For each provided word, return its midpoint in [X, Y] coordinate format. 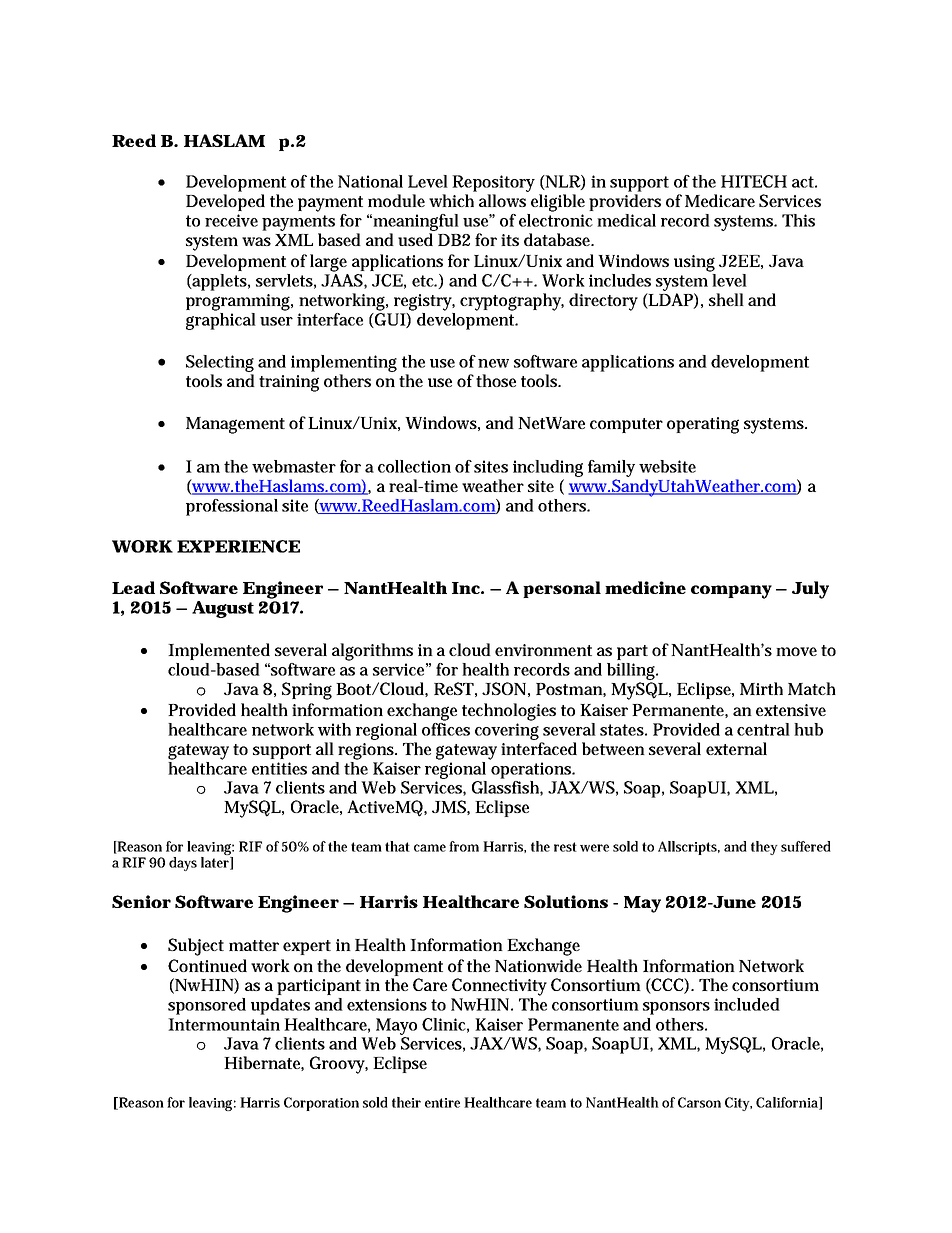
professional [232, 507]
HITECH [754, 181]
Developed [225, 202]
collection [414, 466]
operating [703, 425]
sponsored [207, 1006]
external [736, 748]
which [451, 200]
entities [279, 768]
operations [532, 770]
